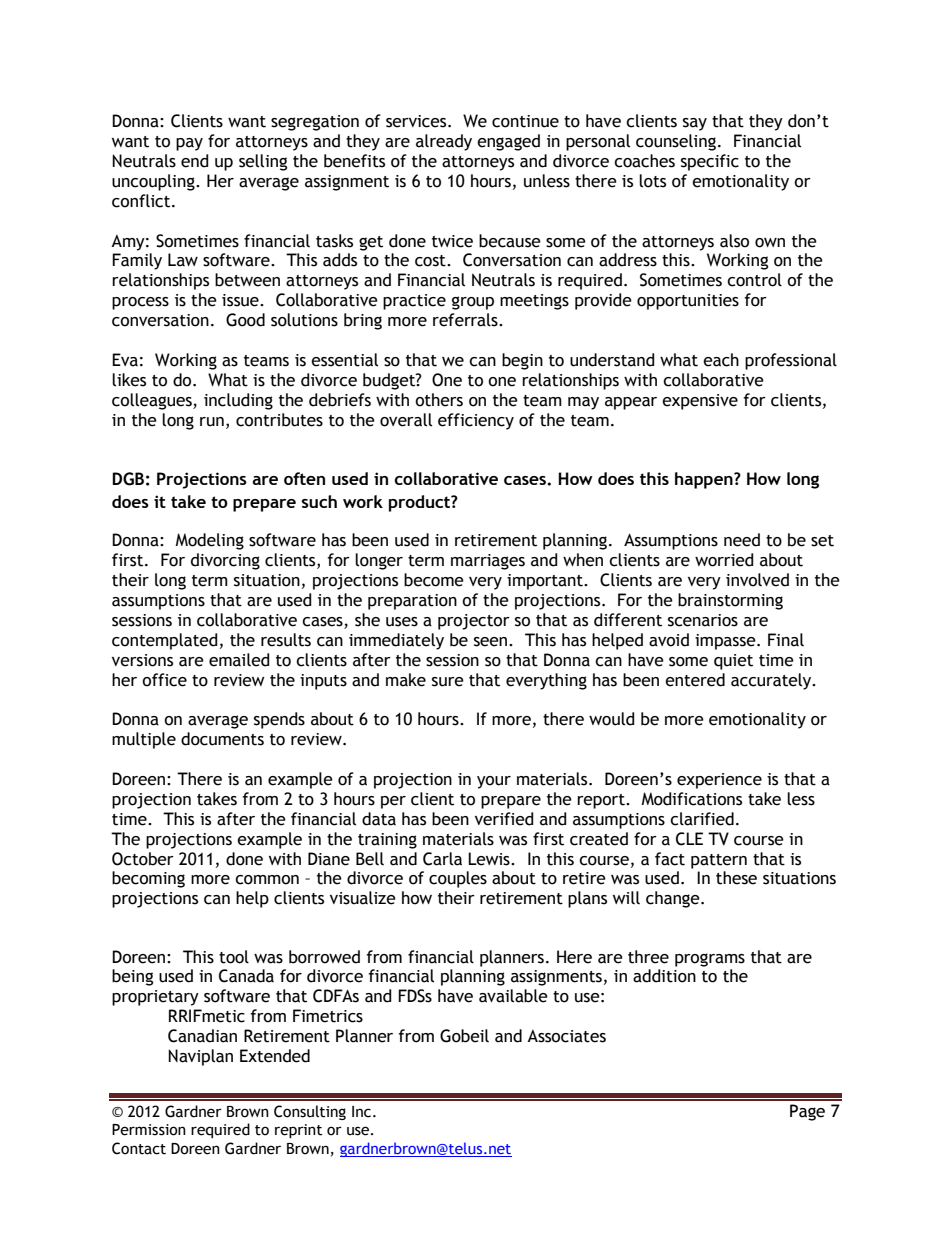 Image resolution: width=952 pixels, height=1233 pixels. I want to click on already, so click(444, 142).
